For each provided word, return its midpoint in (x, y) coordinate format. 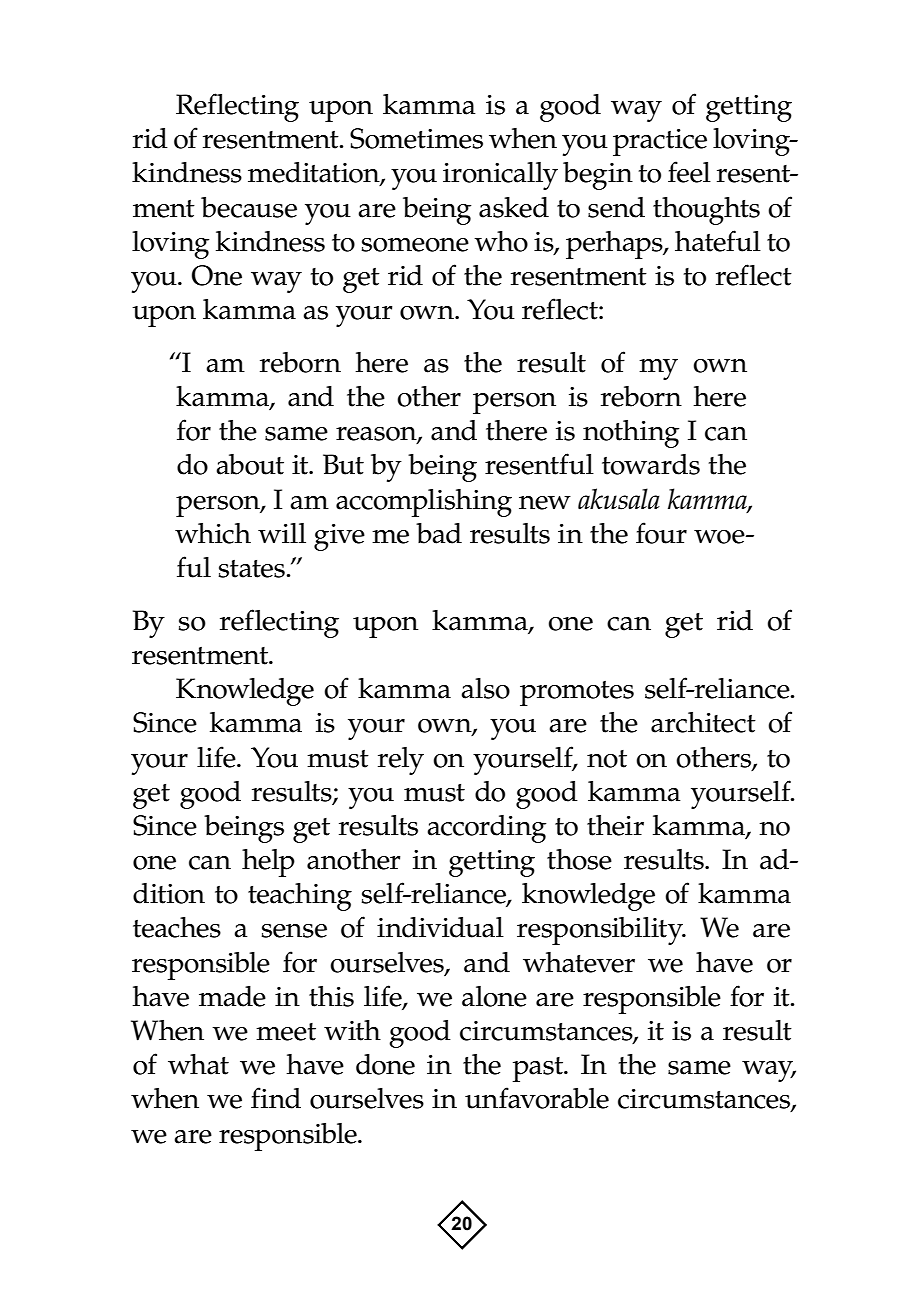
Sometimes (416, 138)
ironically (500, 176)
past (538, 1069)
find (276, 1098)
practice (660, 142)
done (385, 1064)
